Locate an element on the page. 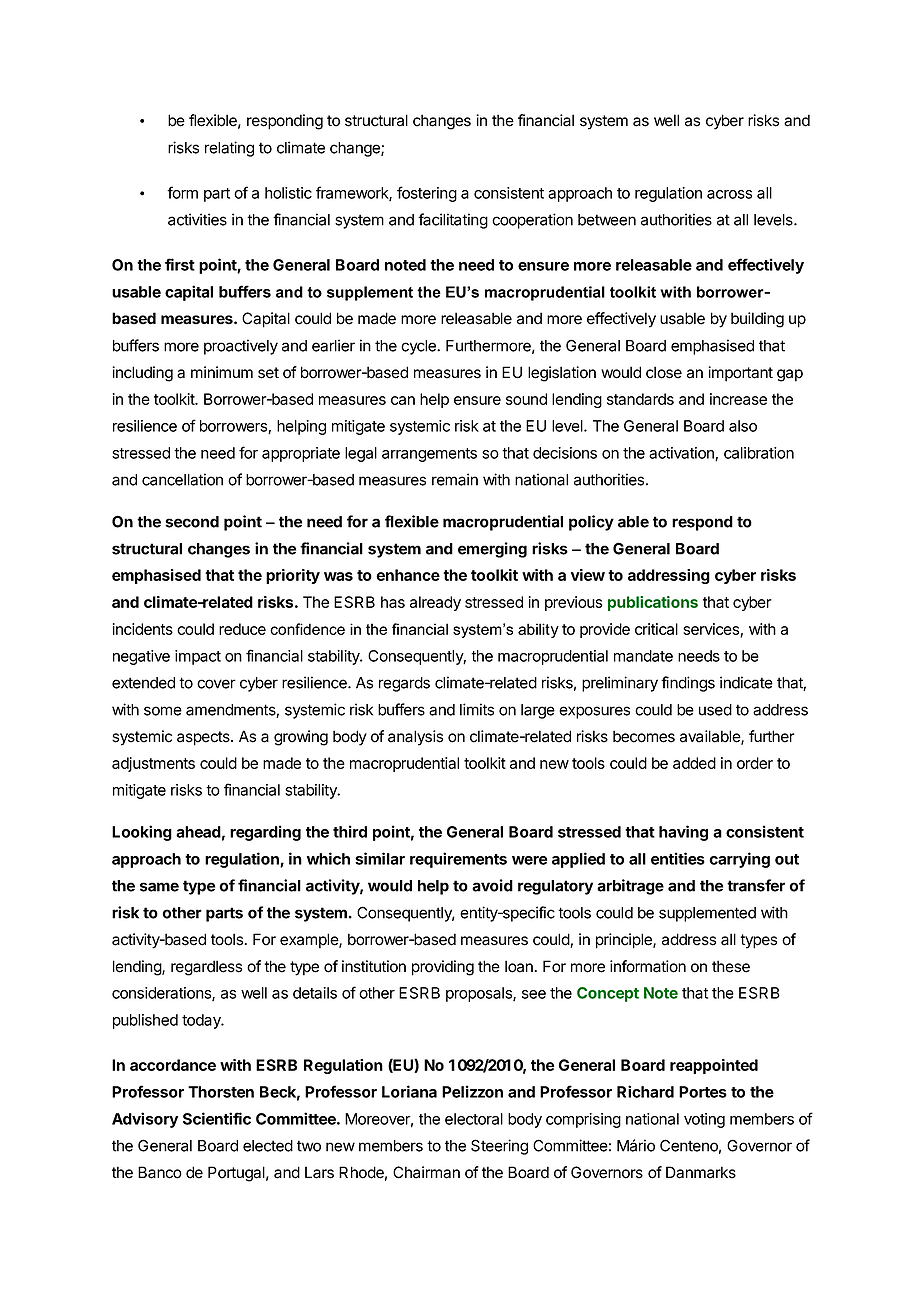 Image resolution: width=924 pixels, height=1308 pixels. limits is located at coordinates (477, 709).
